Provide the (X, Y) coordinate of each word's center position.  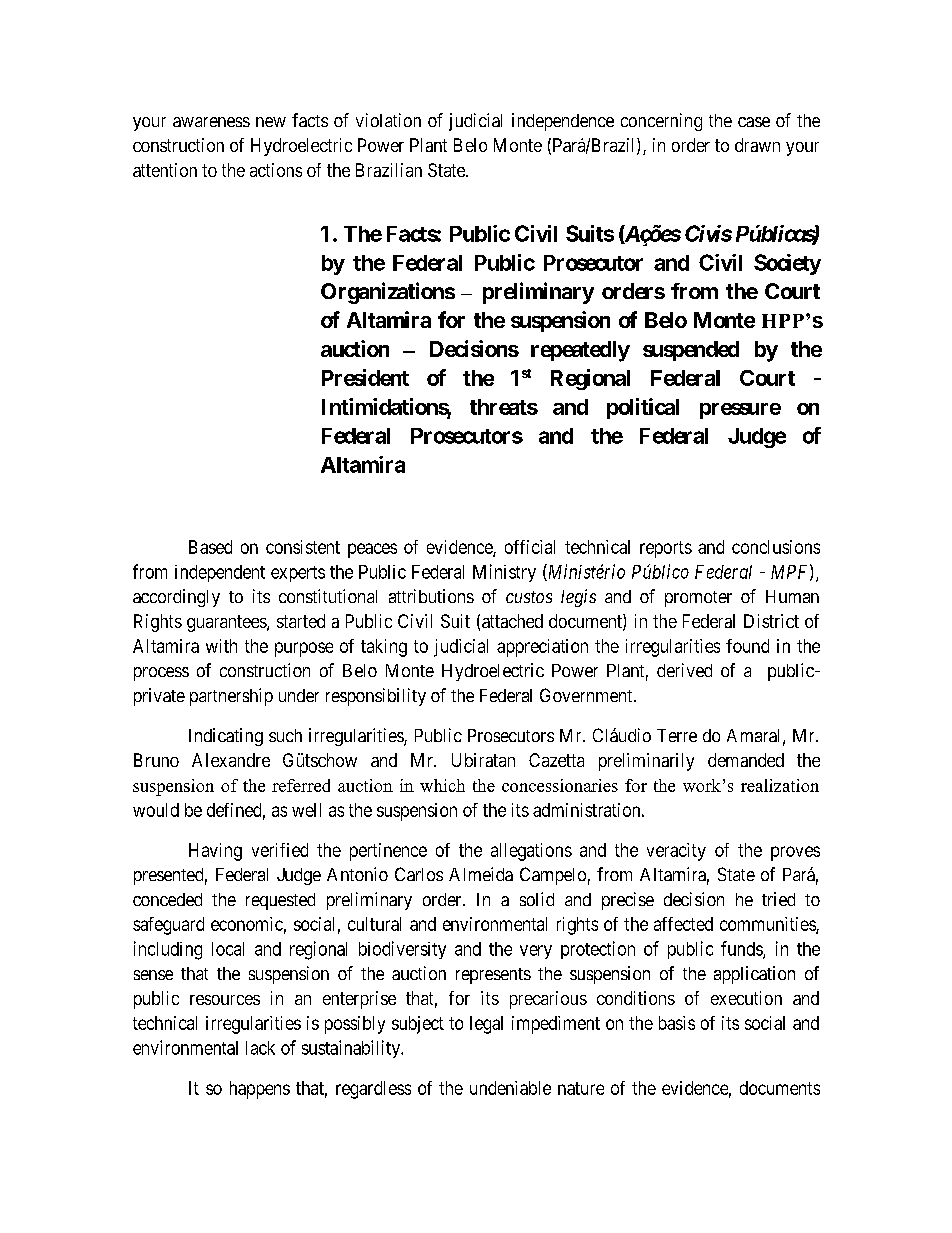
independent (220, 573)
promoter (698, 599)
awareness (211, 122)
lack (260, 1048)
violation (388, 120)
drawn (757, 145)
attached (512, 621)
